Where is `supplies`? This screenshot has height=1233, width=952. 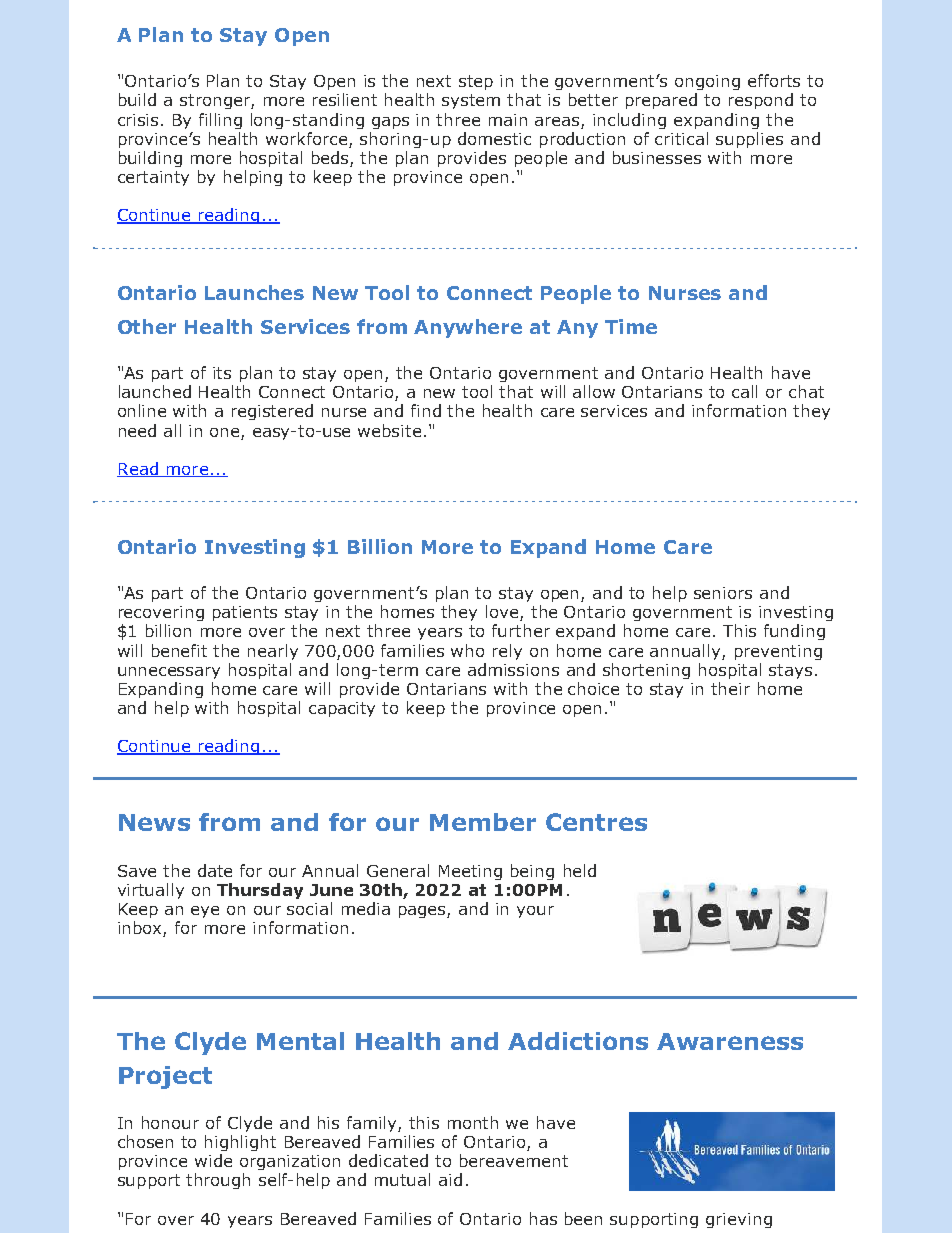
supplies is located at coordinates (749, 140).
